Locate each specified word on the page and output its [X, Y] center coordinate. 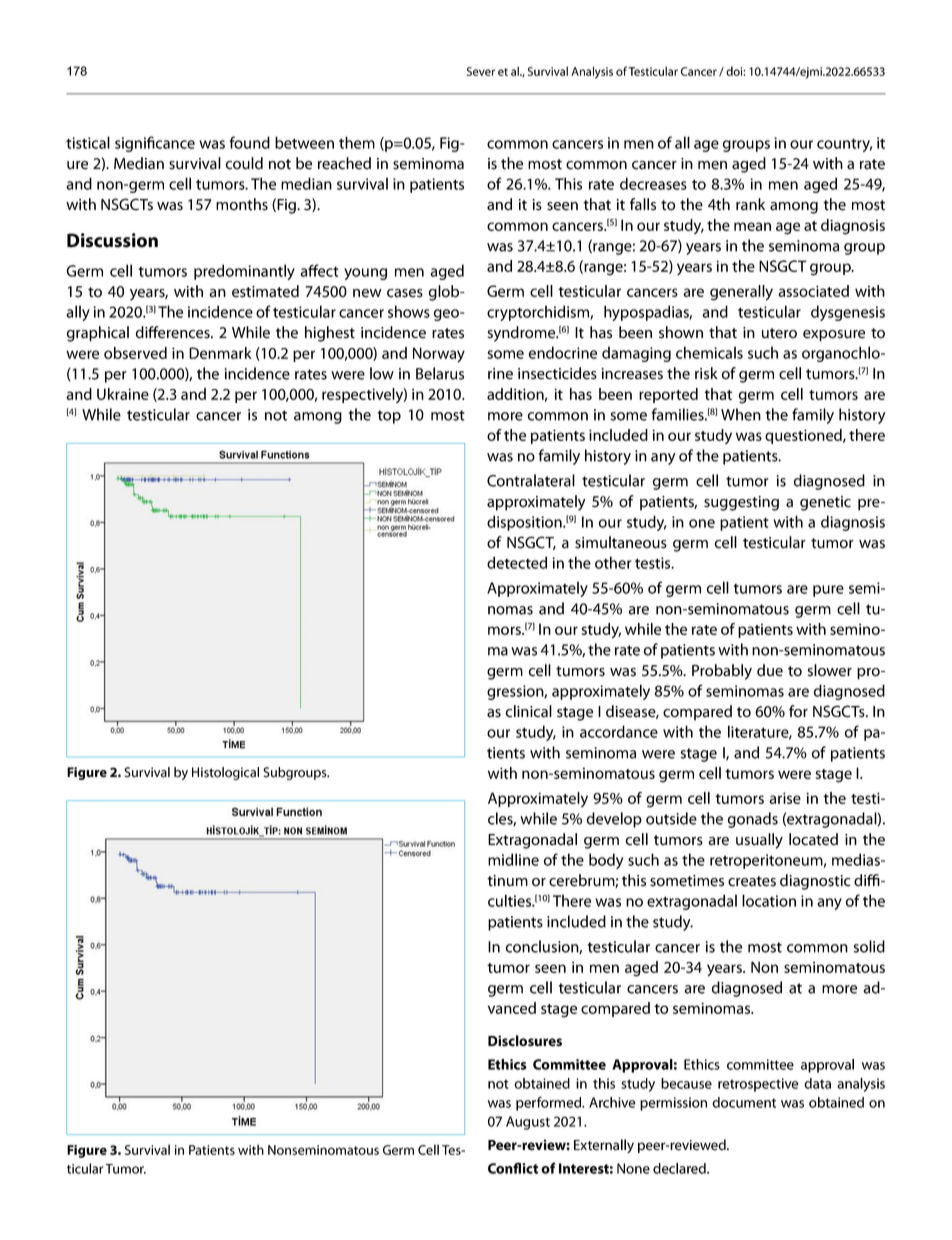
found [249, 142]
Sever [481, 71]
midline [513, 859]
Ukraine [123, 394]
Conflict [513, 1168]
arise [785, 798]
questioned [804, 436]
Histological [225, 773]
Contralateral [531, 480]
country [844, 145]
